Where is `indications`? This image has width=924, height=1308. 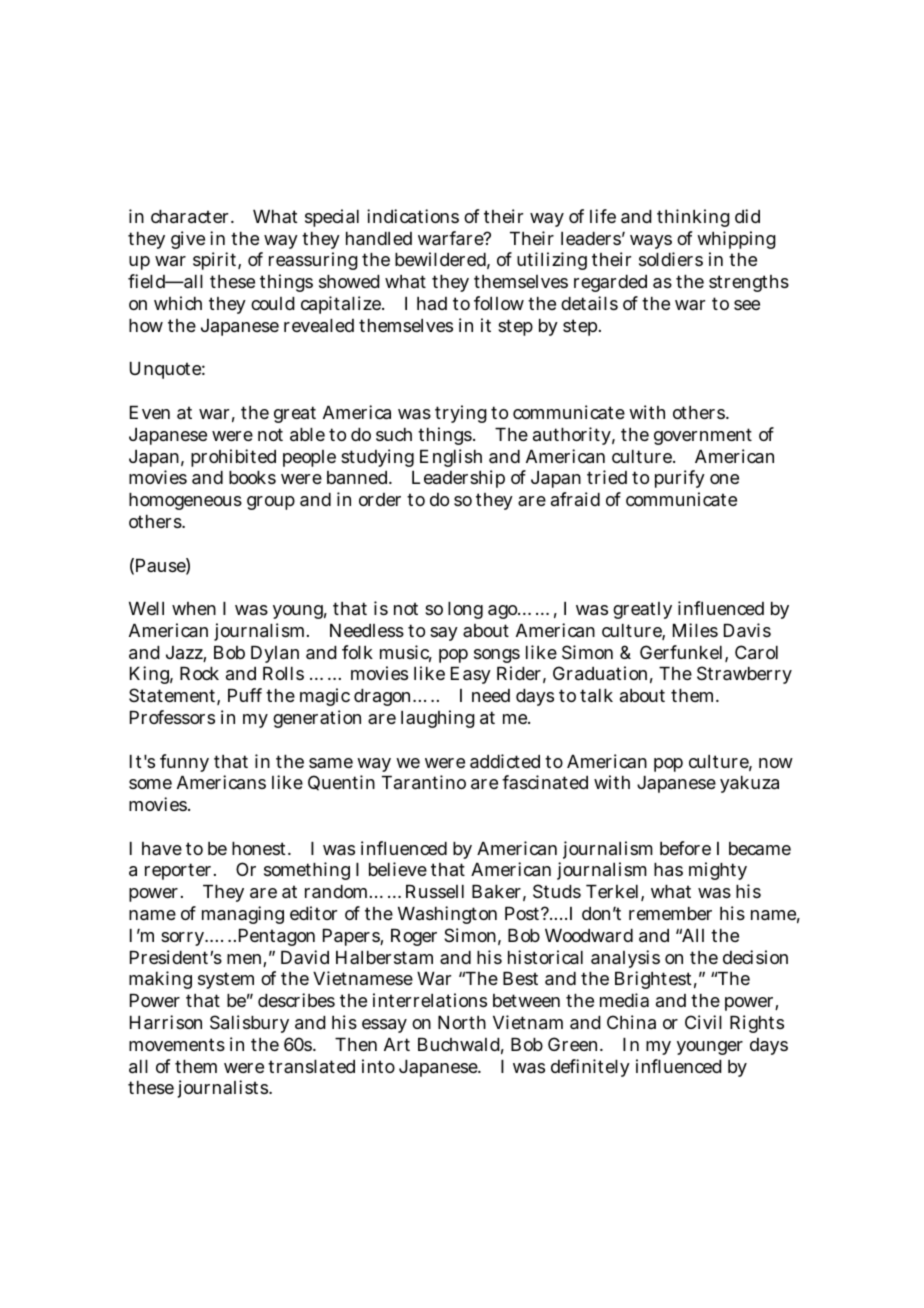 indications is located at coordinates (413, 216).
